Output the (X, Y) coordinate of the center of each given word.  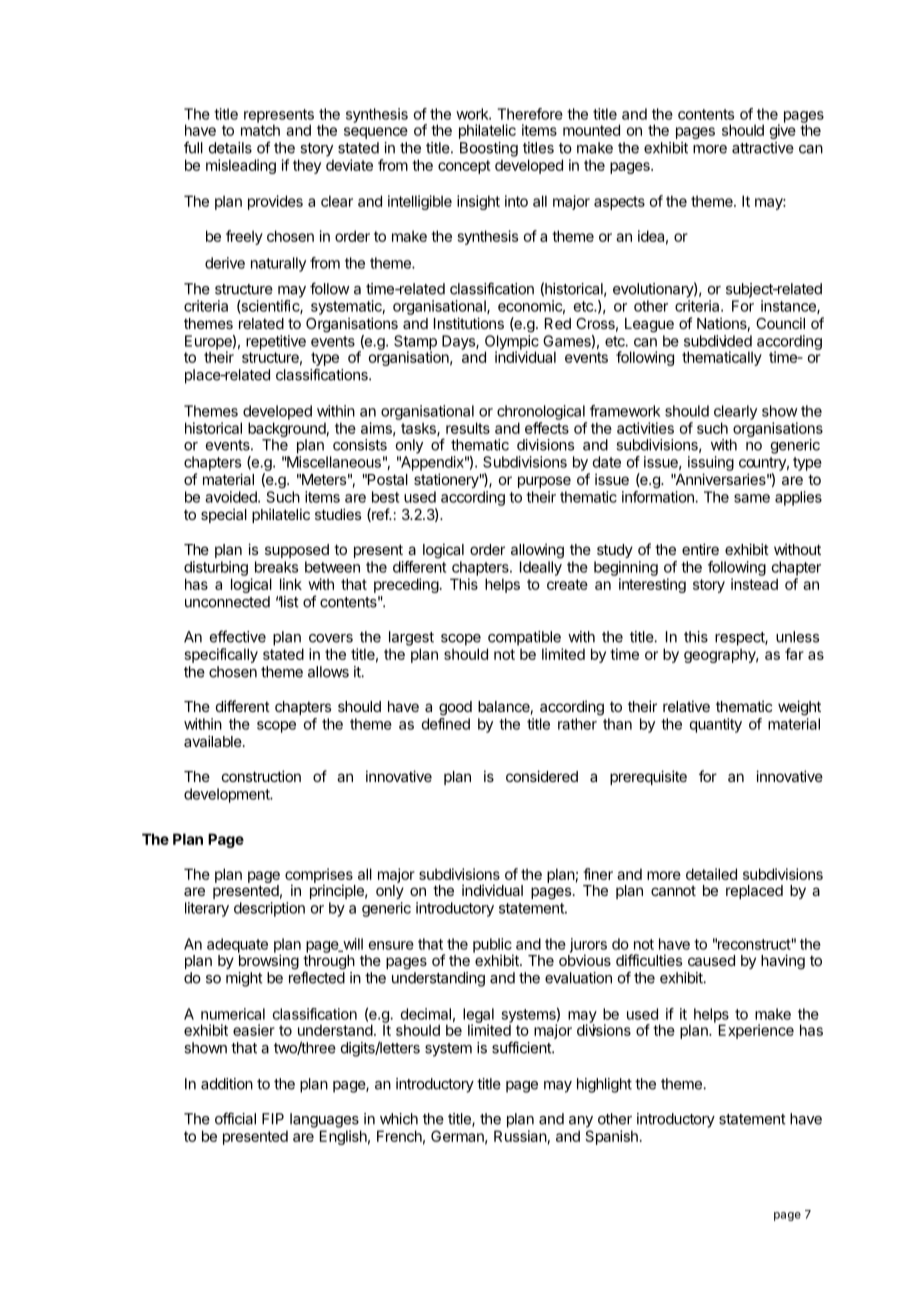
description (269, 909)
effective (238, 636)
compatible (524, 638)
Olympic (512, 343)
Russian (520, 1136)
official (235, 1118)
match (260, 129)
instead (754, 584)
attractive (763, 148)
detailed (711, 874)
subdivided (718, 341)
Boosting (489, 149)
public (493, 946)
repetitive (276, 342)
